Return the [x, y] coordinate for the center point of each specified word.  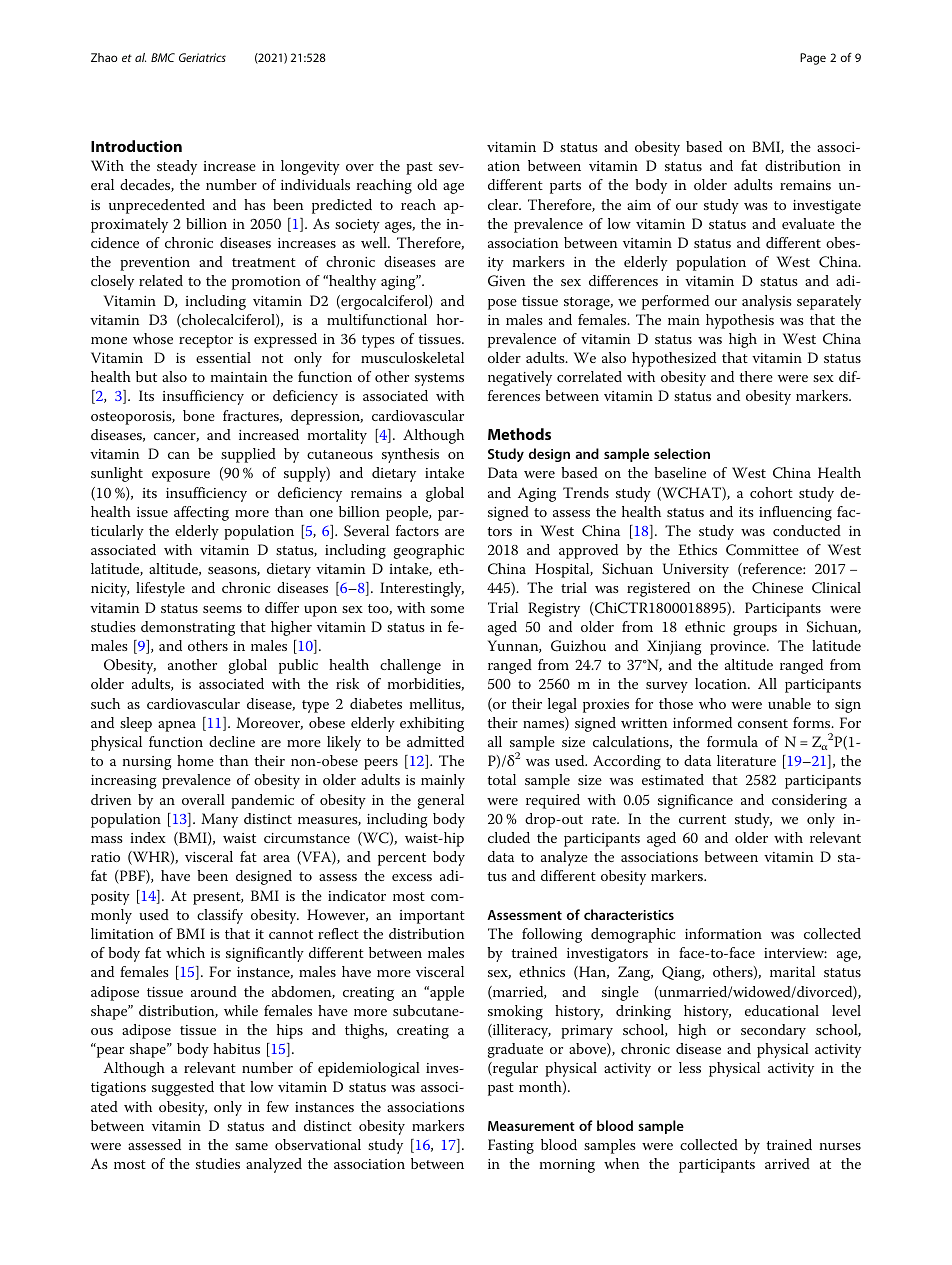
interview [795, 953]
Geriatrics [202, 57]
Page [813, 59]
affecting [201, 513]
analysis [767, 302]
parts [565, 187]
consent [763, 723]
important [432, 917]
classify [220, 916]
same [251, 1146]
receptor [206, 341]
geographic [429, 551]
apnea [177, 726]
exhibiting [432, 724]
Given [507, 281]
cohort [771, 492]
